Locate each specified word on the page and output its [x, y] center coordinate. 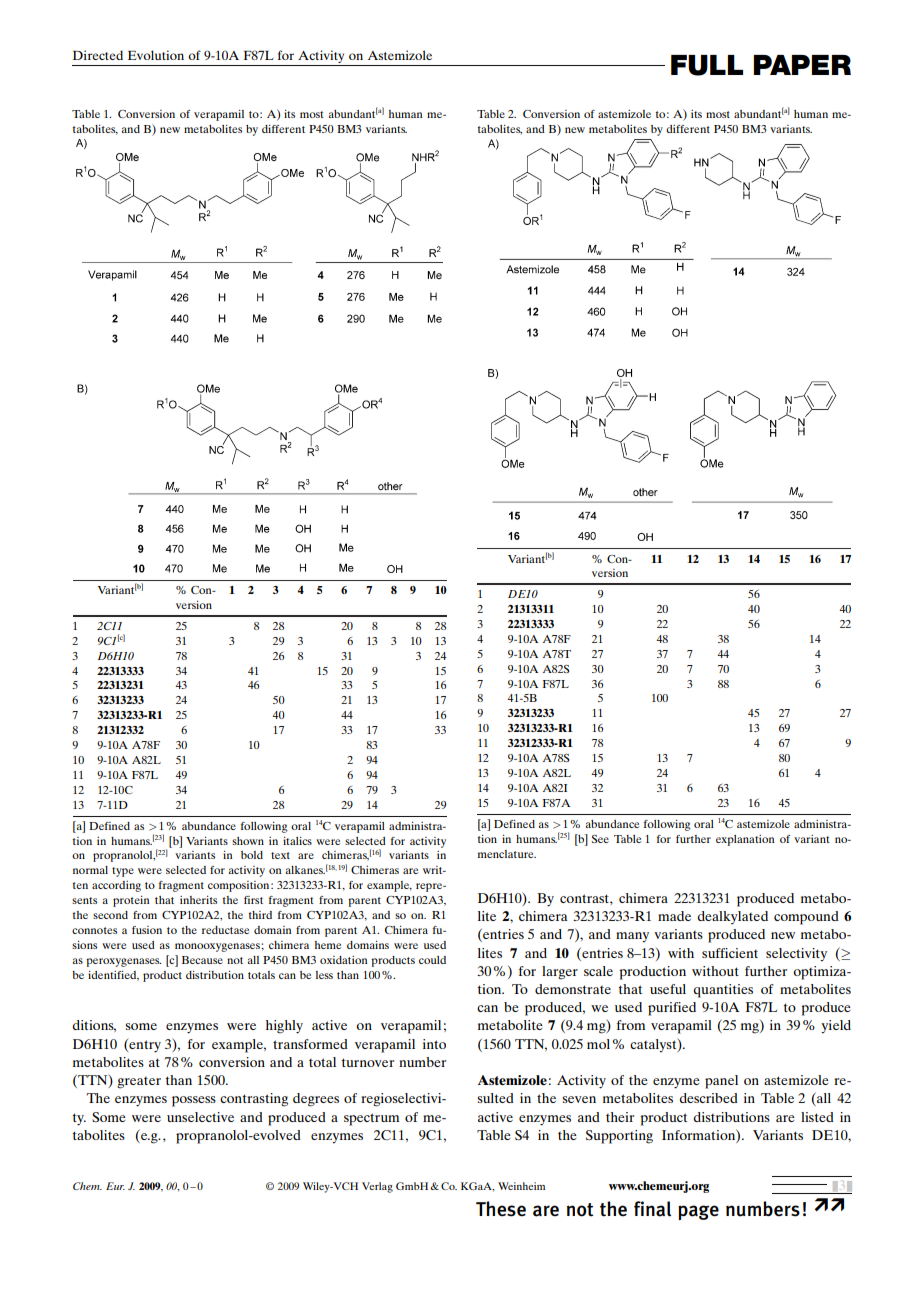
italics [297, 841]
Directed [98, 55]
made [674, 916]
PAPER [802, 65]
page [698, 1212]
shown [248, 841]
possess [194, 1101]
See [600, 839]
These [501, 1209]
